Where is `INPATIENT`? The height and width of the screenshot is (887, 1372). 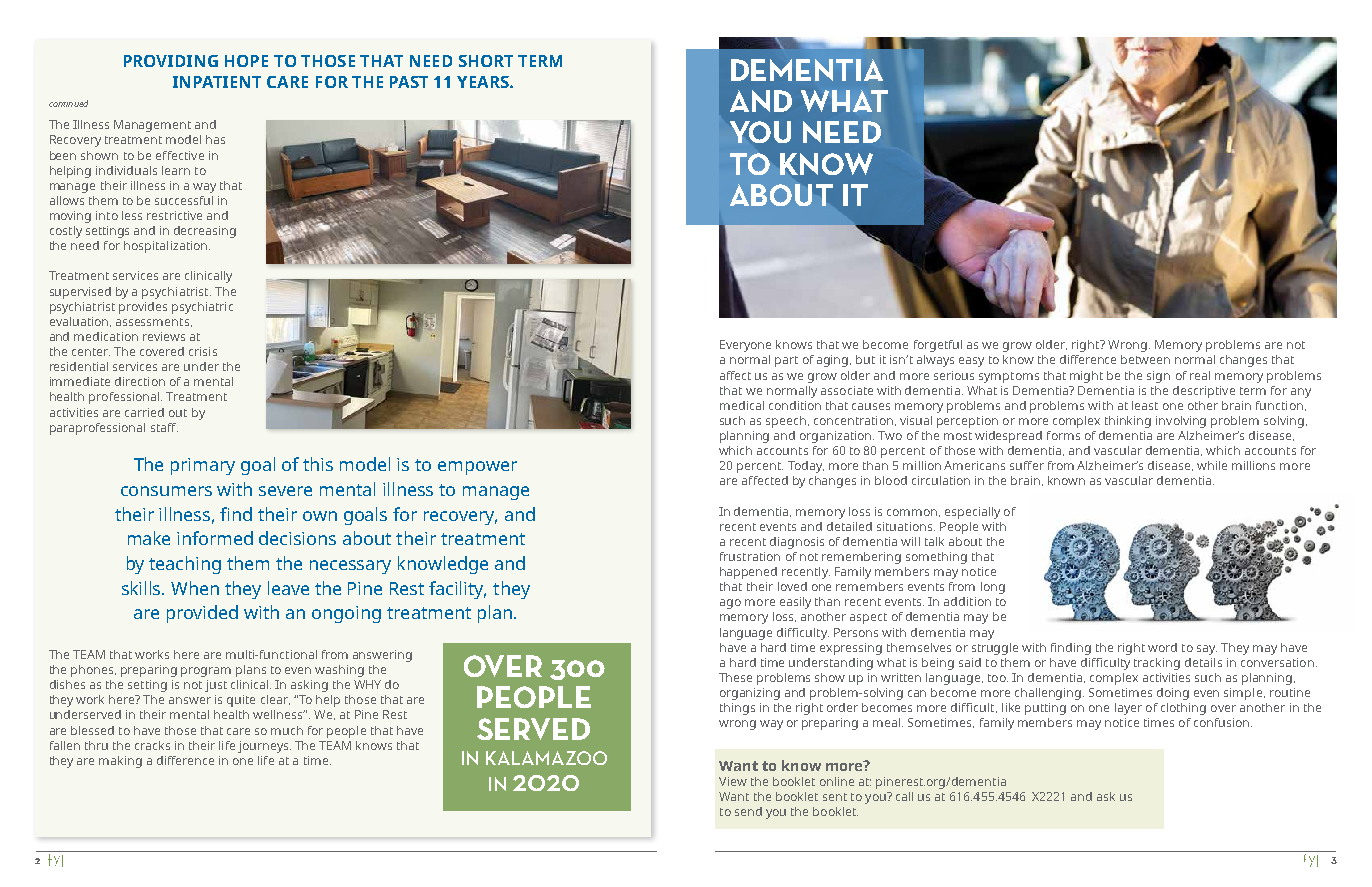
INPATIENT is located at coordinates (217, 82).
